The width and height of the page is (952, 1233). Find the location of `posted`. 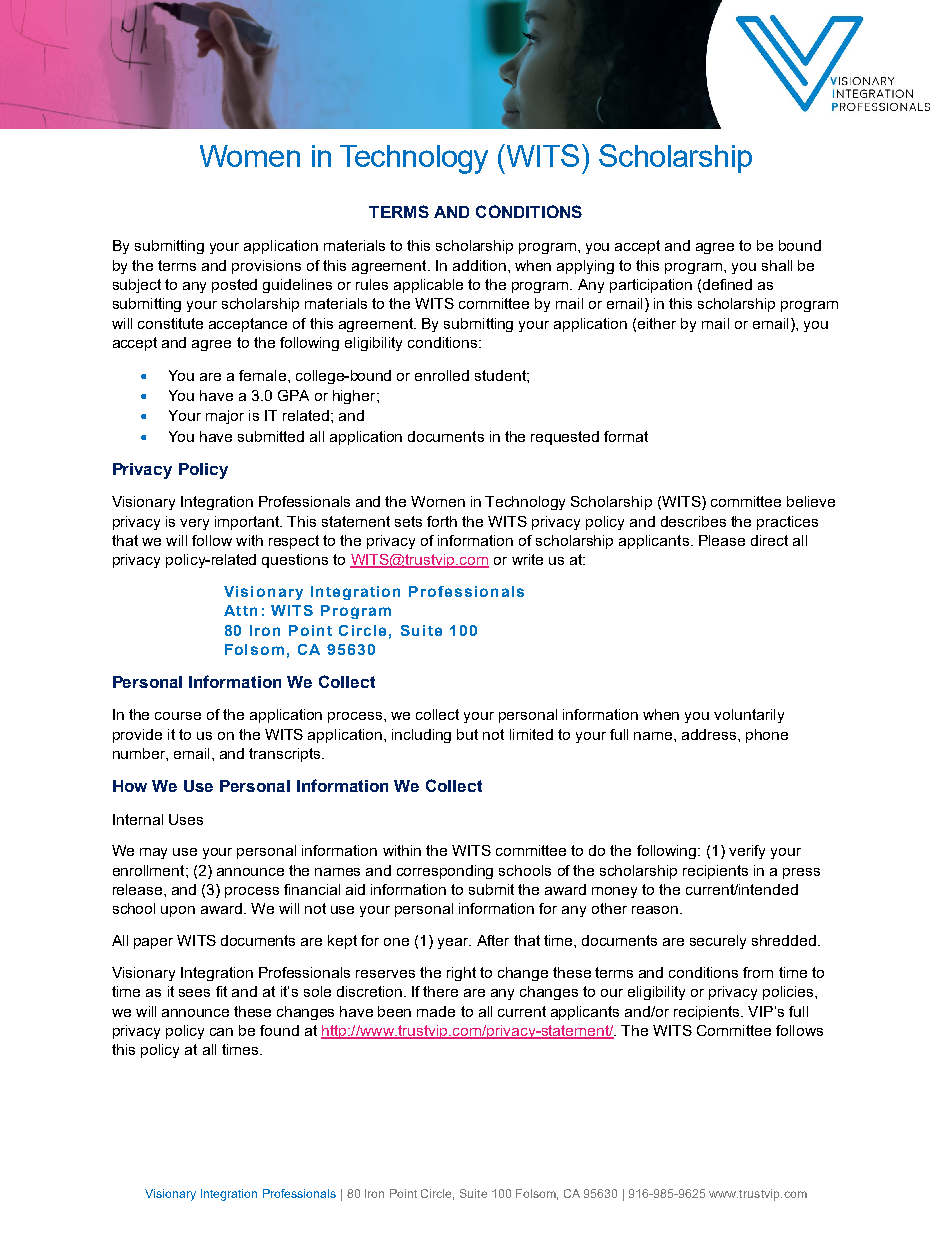

posted is located at coordinates (234, 286).
